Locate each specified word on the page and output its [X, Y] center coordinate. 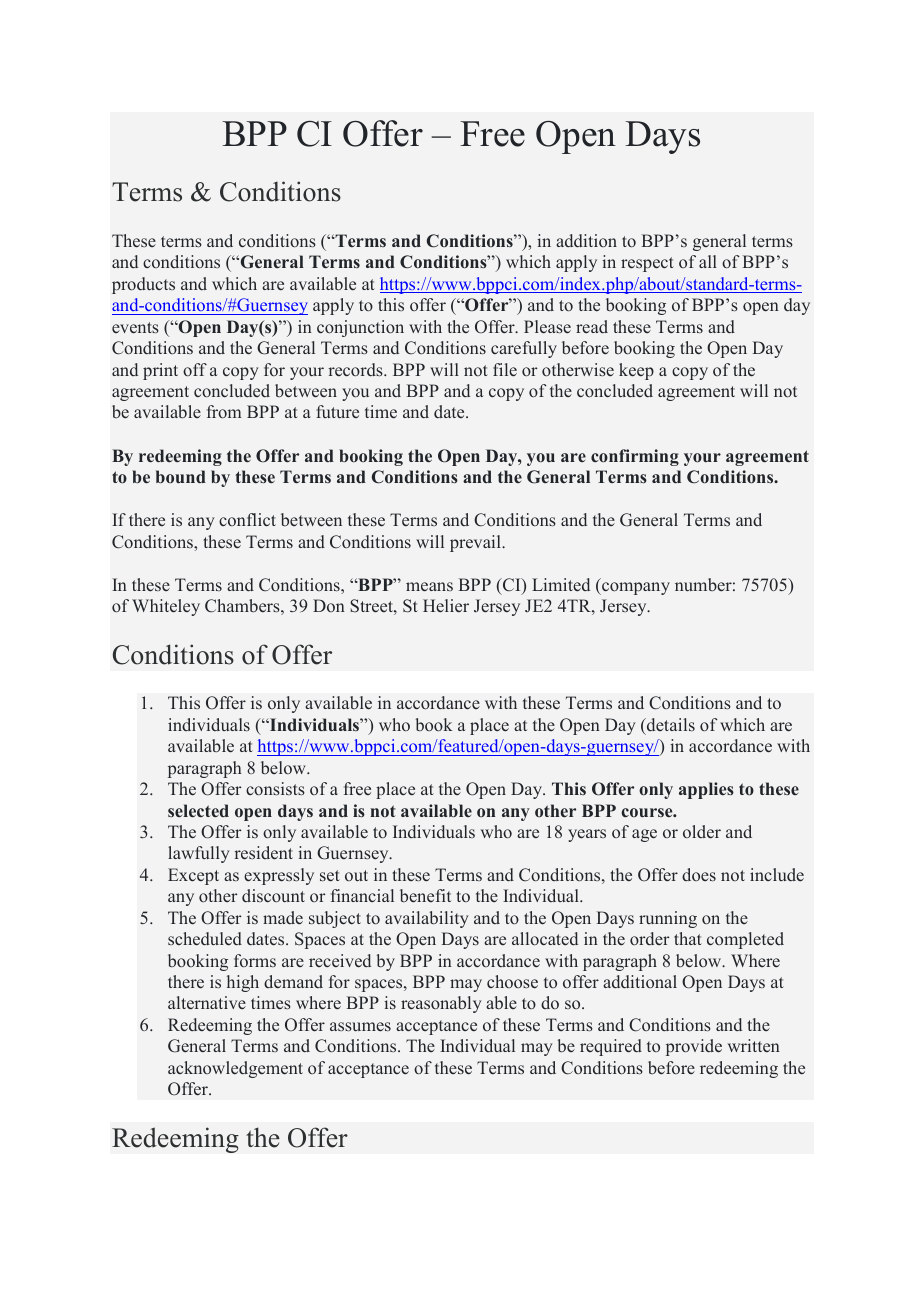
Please [547, 327]
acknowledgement [235, 1069]
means [429, 587]
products [143, 285]
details [670, 725]
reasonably [441, 1004]
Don [329, 605]
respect [647, 264]
